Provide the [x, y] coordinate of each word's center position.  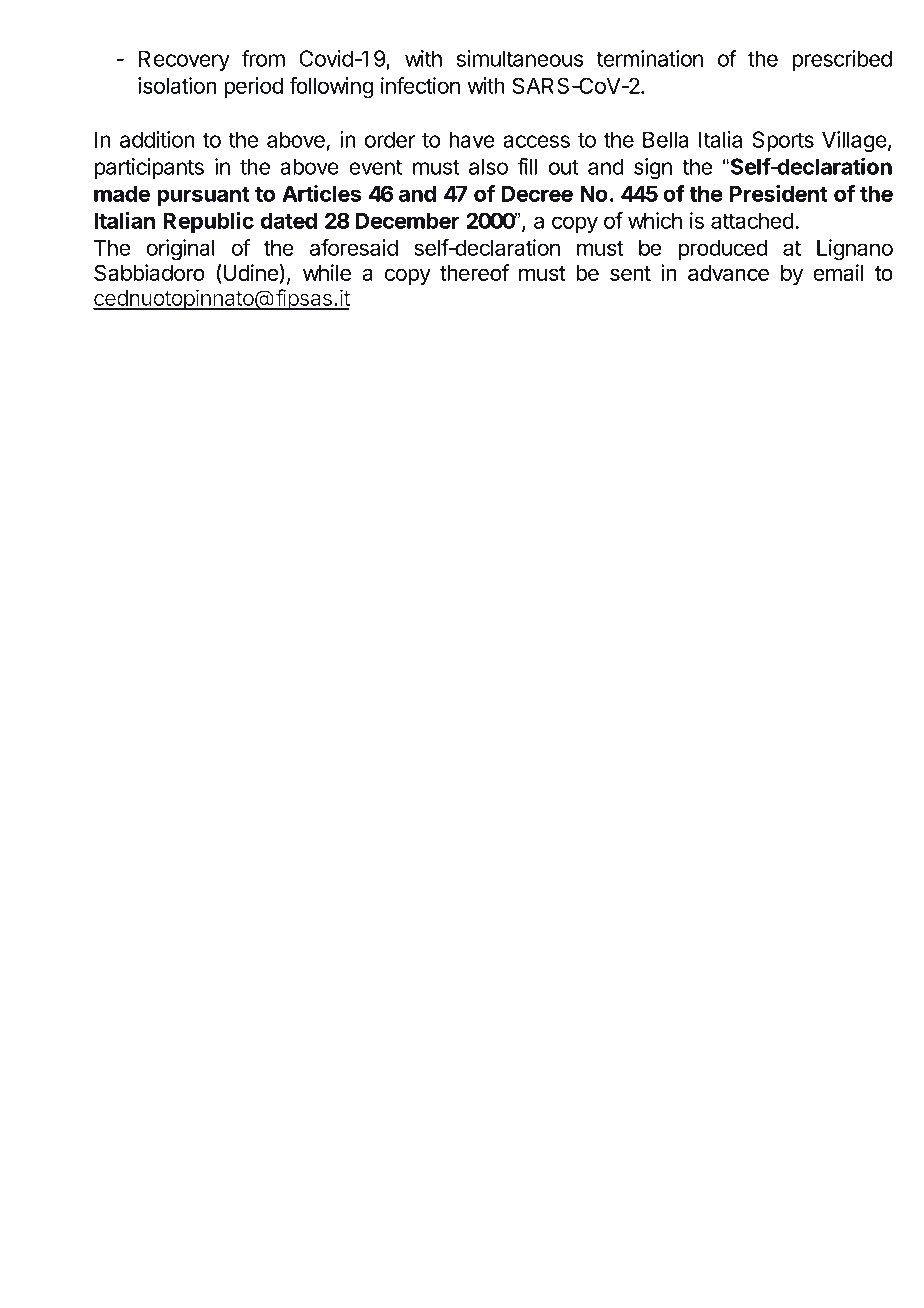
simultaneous [520, 58]
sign [653, 168]
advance [728, 273]
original [180, 250]
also [488, 166]
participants [149, 168]
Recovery [184, 60]
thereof [474, 272]
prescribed [842, 60]
